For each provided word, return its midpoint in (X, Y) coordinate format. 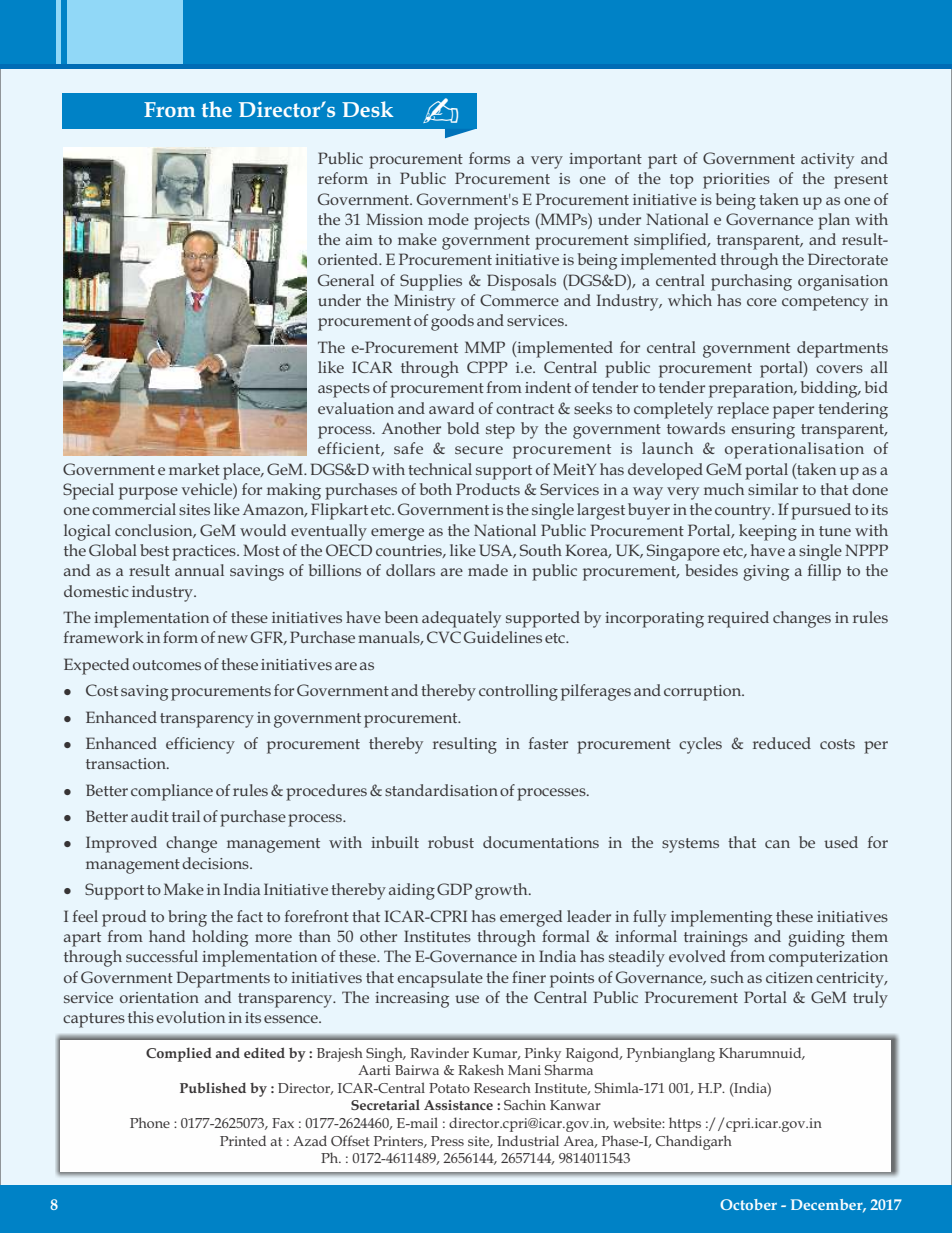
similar (773, 489)
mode (448, 219)
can (777, 844)
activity (827, 161)
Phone (150, 1122)
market (194, 469)
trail (186, 816)
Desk (367, 109)
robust (451, 842)
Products (488, 489)
